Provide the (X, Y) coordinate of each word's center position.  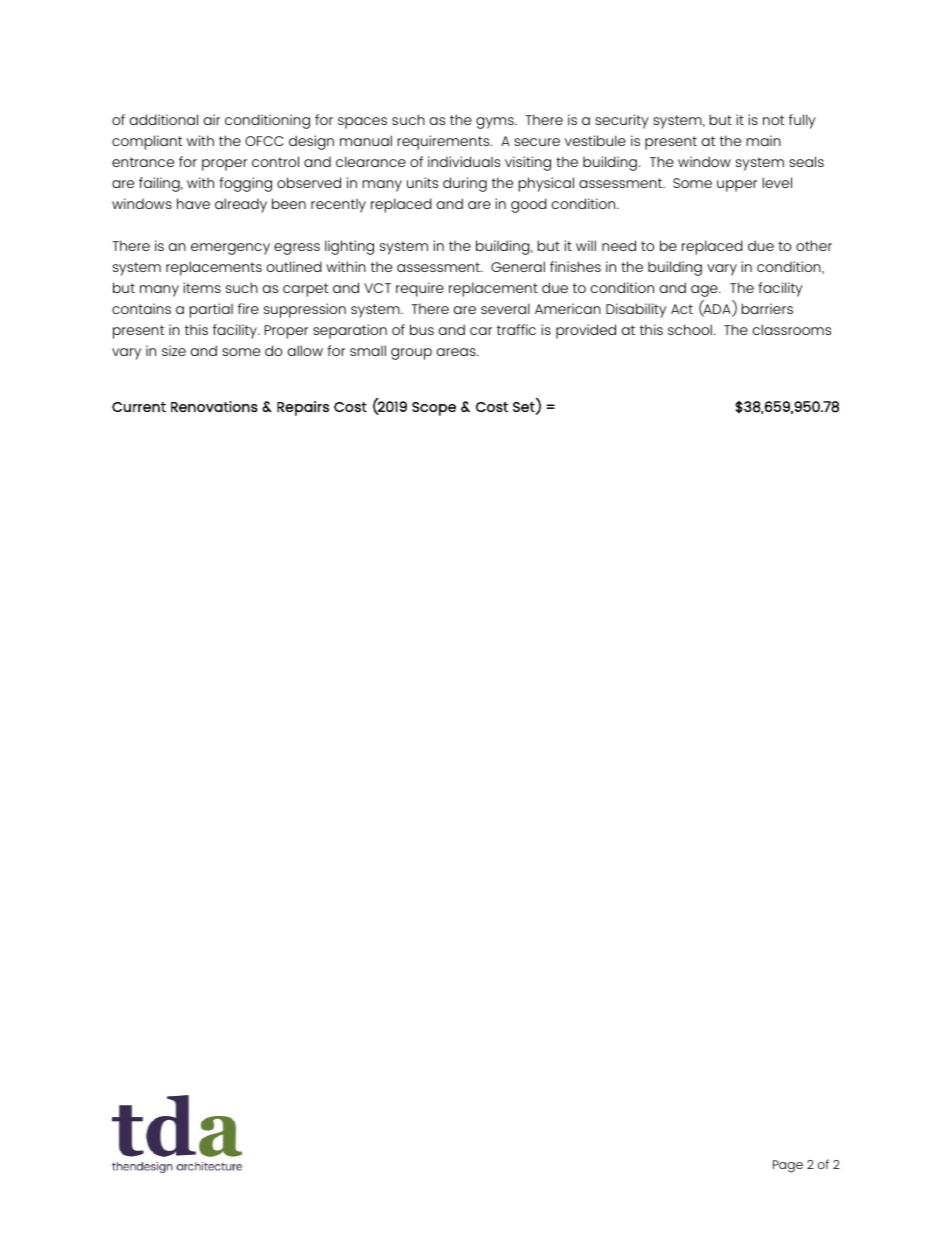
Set (525, 408)
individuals (464, 161)
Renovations (214, 406)
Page (788, 1166)
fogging (245, 184)
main (763, 140)
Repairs (303, 408)
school (690, 329)
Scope (434, 409)
